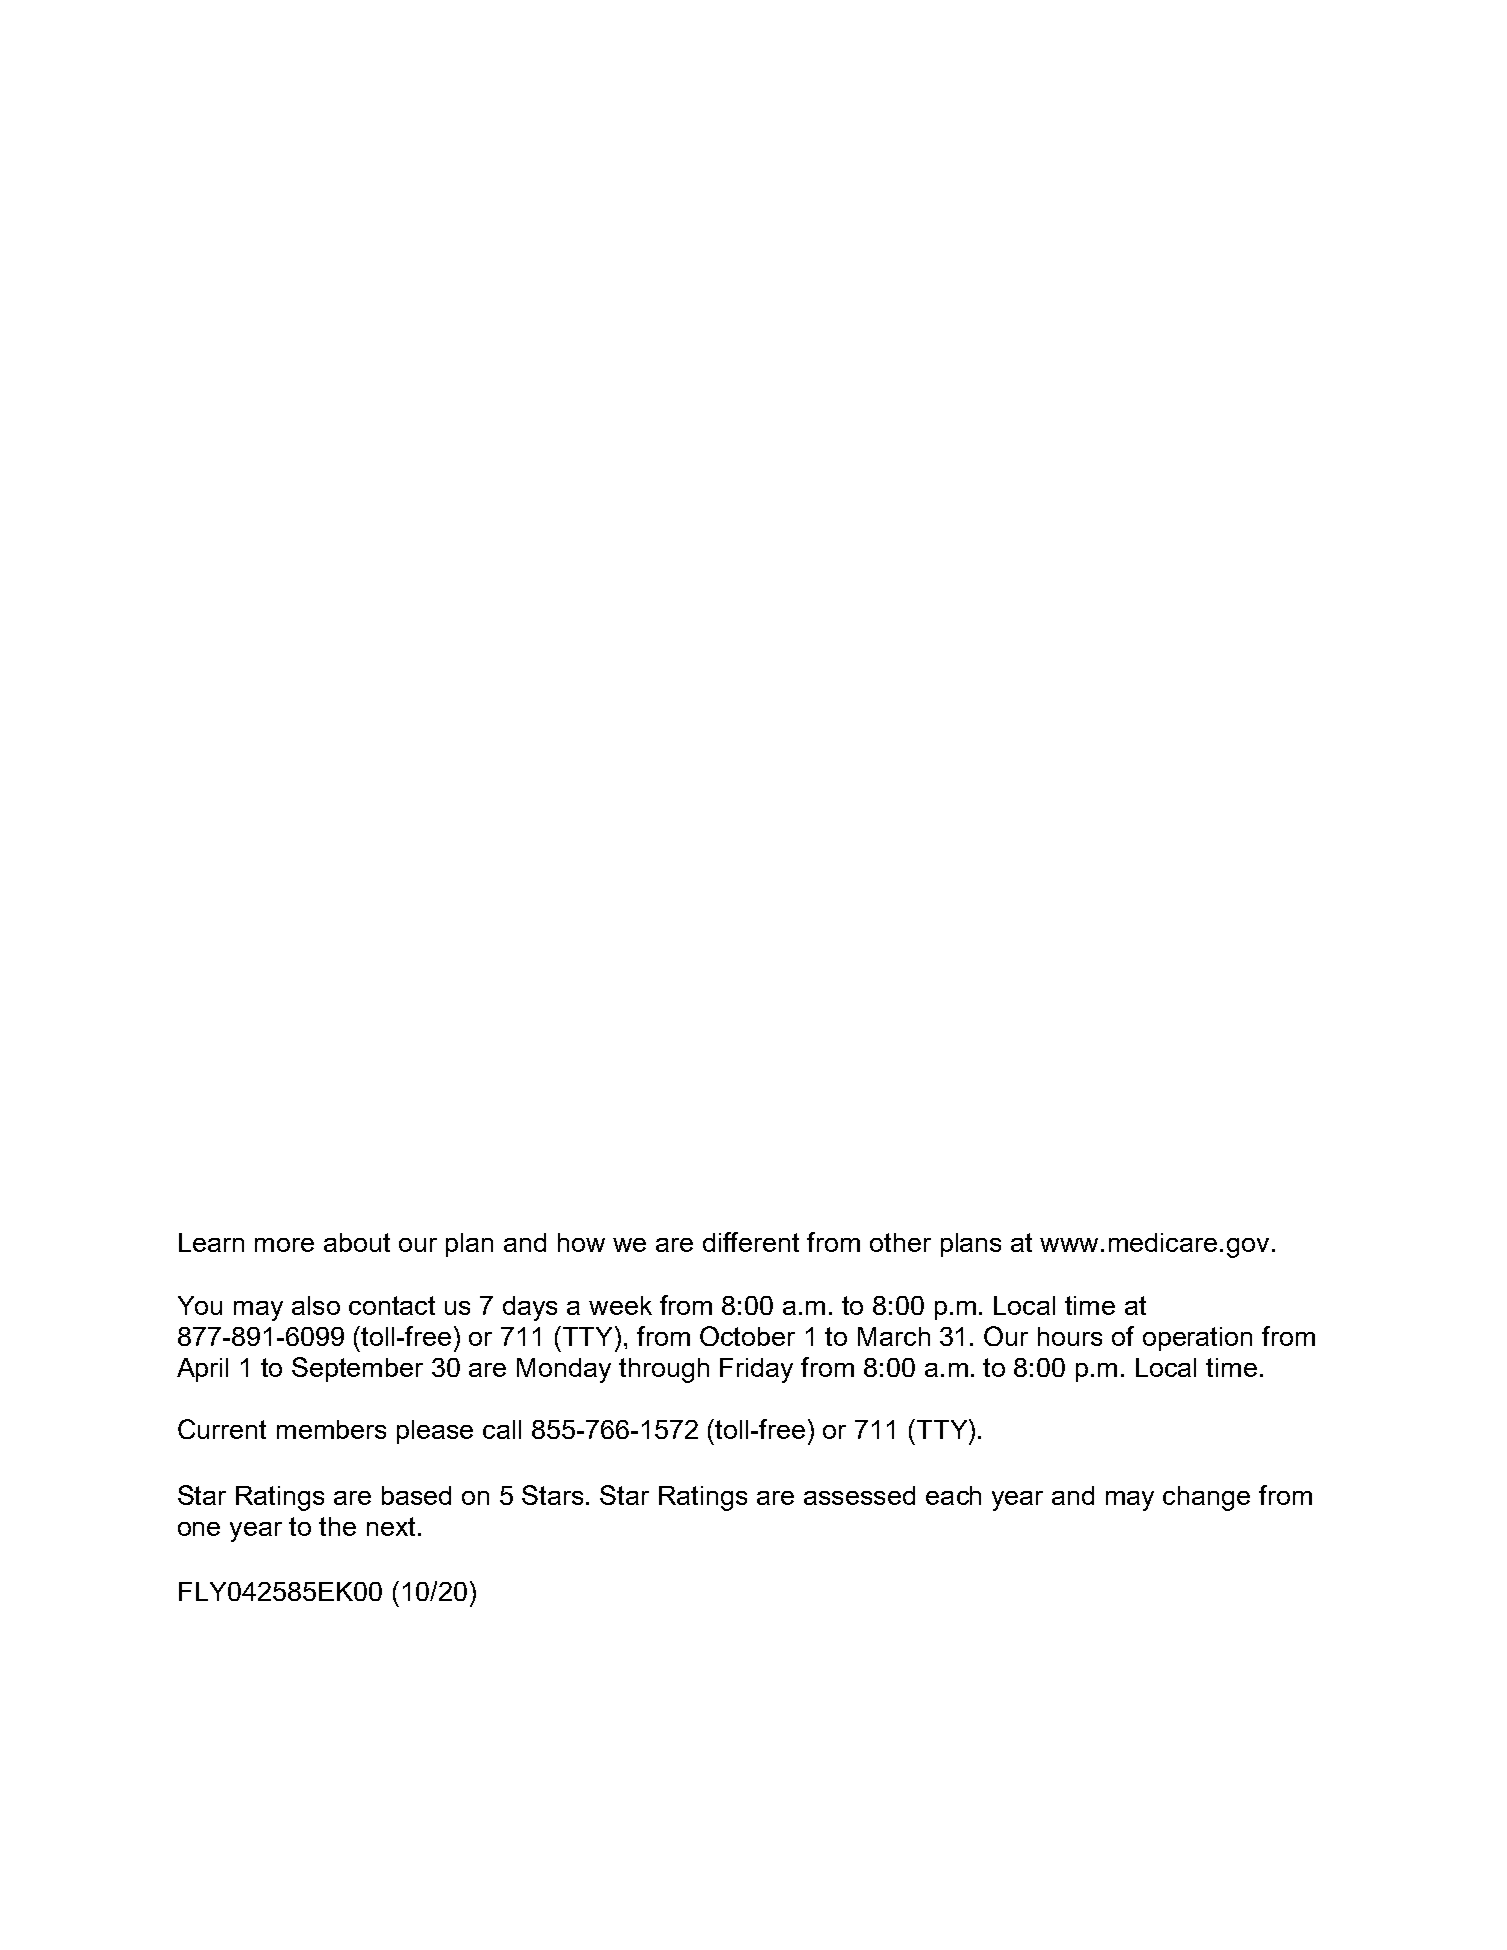  What do you see at coordinates (316, 1305) in the document?
I see `also` at bounding box center [316, 1305].
